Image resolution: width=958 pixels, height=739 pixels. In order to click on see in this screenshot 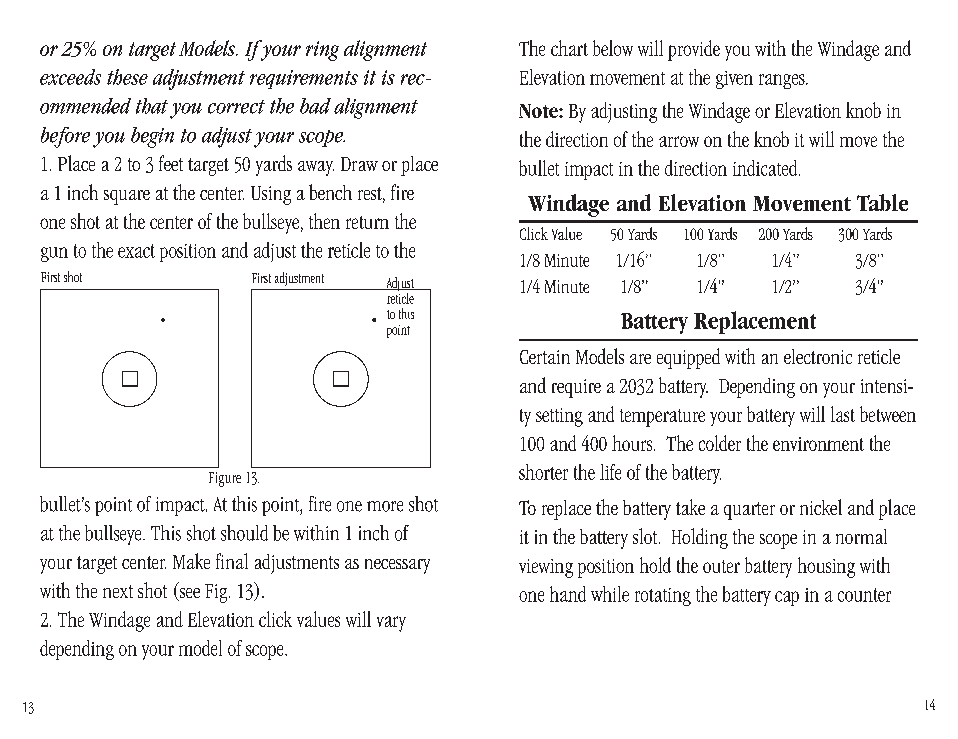, I will do `click(188, 594)`.
